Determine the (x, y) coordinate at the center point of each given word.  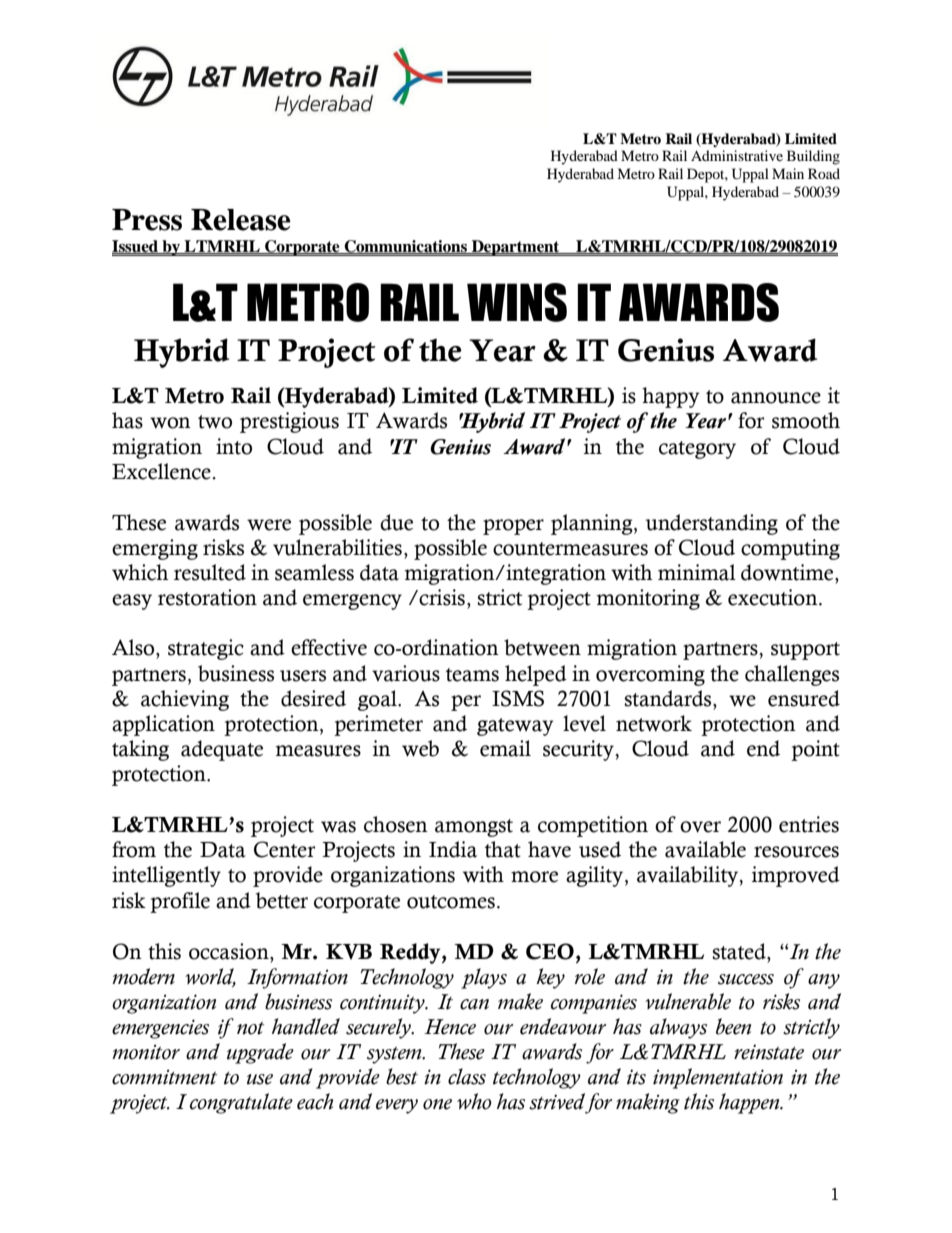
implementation (718, 1078)
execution (774, 597)
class (467, 1076)
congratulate (241, 1103)
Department (516, 248)
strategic (206, 649)
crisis (442, 597)
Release (241, 220)
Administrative (737, 155)
